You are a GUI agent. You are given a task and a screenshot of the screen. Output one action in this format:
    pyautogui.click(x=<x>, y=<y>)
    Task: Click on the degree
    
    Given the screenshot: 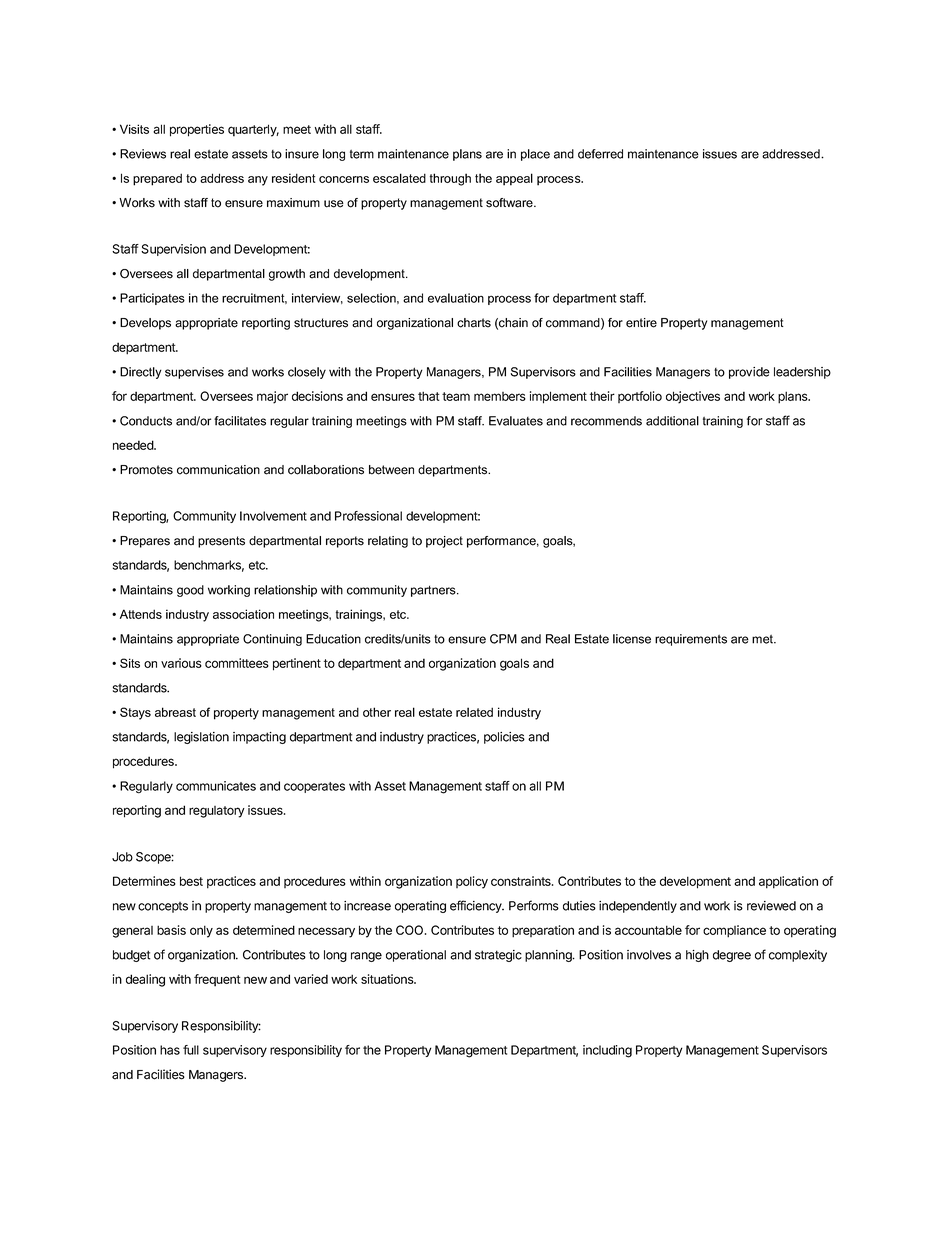 What is the action you would take?
    pyautogui.click(x=732, y=956)
